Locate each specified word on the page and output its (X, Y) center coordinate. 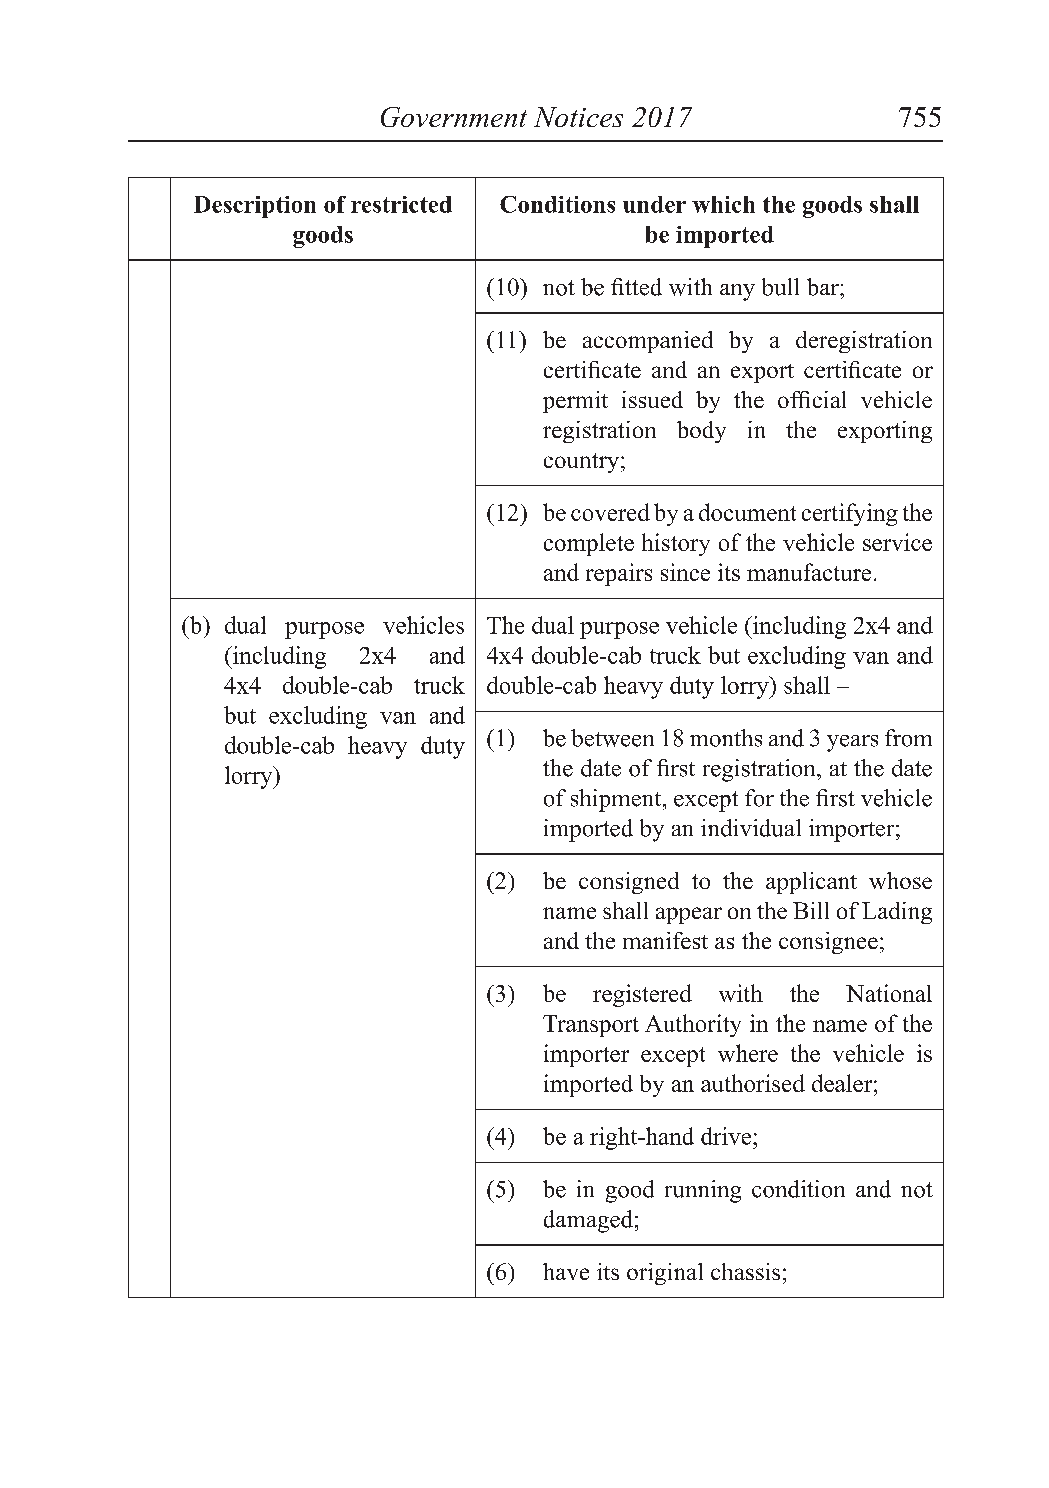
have (566, 1271)
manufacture (809, 572)
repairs (619, 574)
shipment (617, 800)
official (812, 399)
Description (255, 207)
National (889, 993)
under (654, 204)
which (723, 204)
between (612, 738)
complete (589, 544)
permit (575, 402)
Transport (591, 1026)
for (759, 798)
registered (642, 995)
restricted (401, 204)
